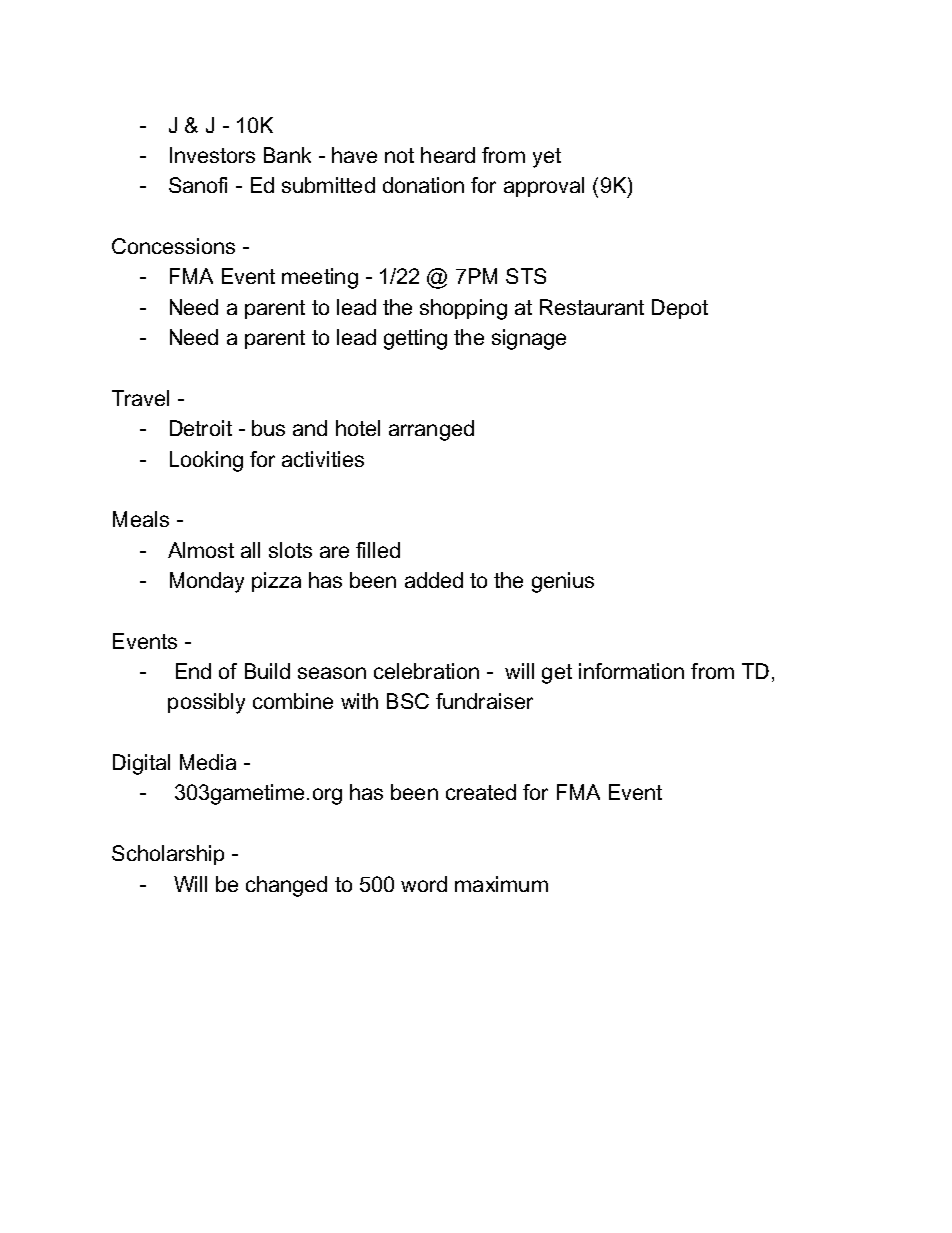 The height and width of the image is (1233, 952). I want to click on approval, so click(544, 187).
